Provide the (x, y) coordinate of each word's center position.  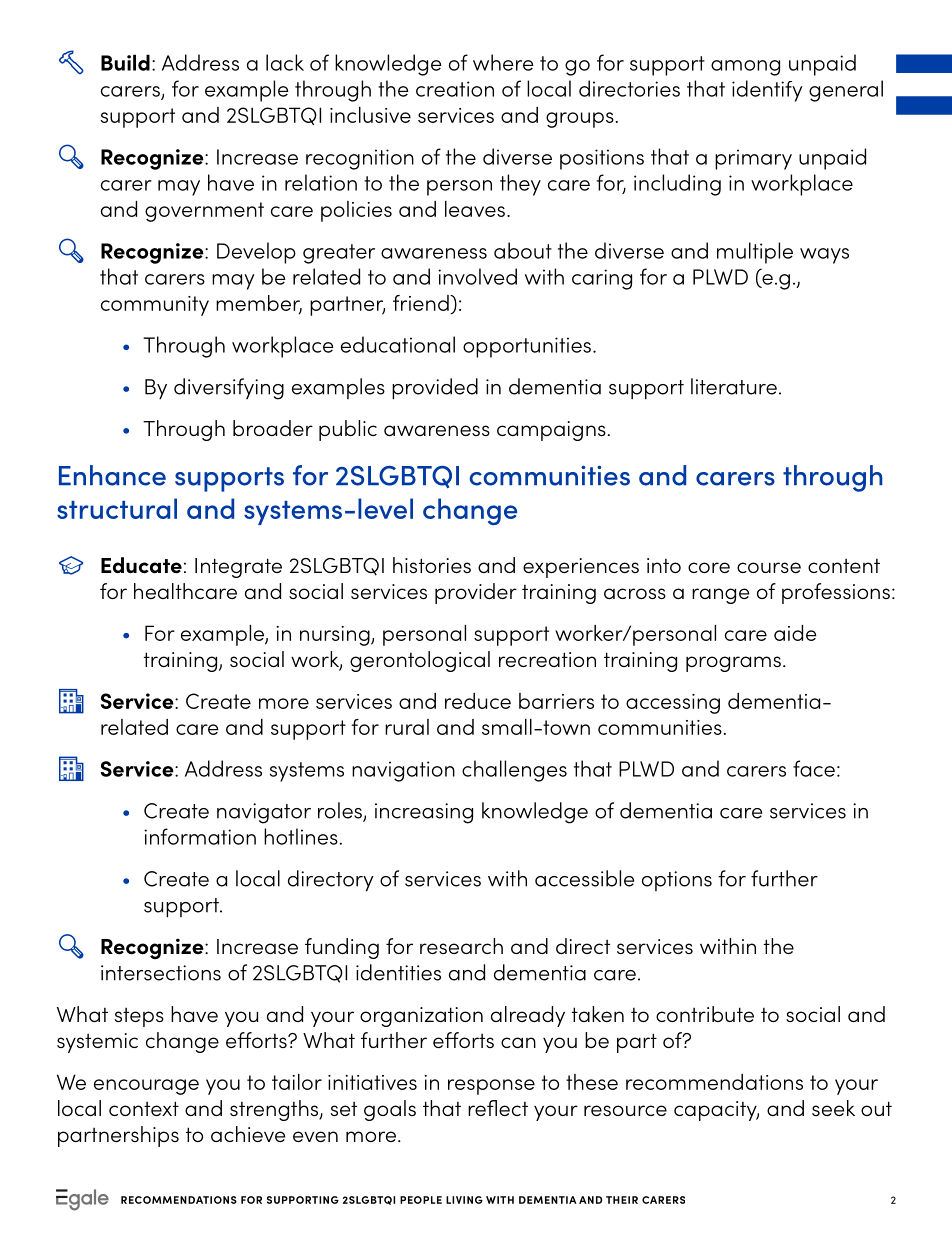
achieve (248, 1134)
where (503, 62)
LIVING (464, 1200)
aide (795, 633)
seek (833, 1108)
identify (767, 91)
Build (125, 62)
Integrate (238, 568)
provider (476, 593)
